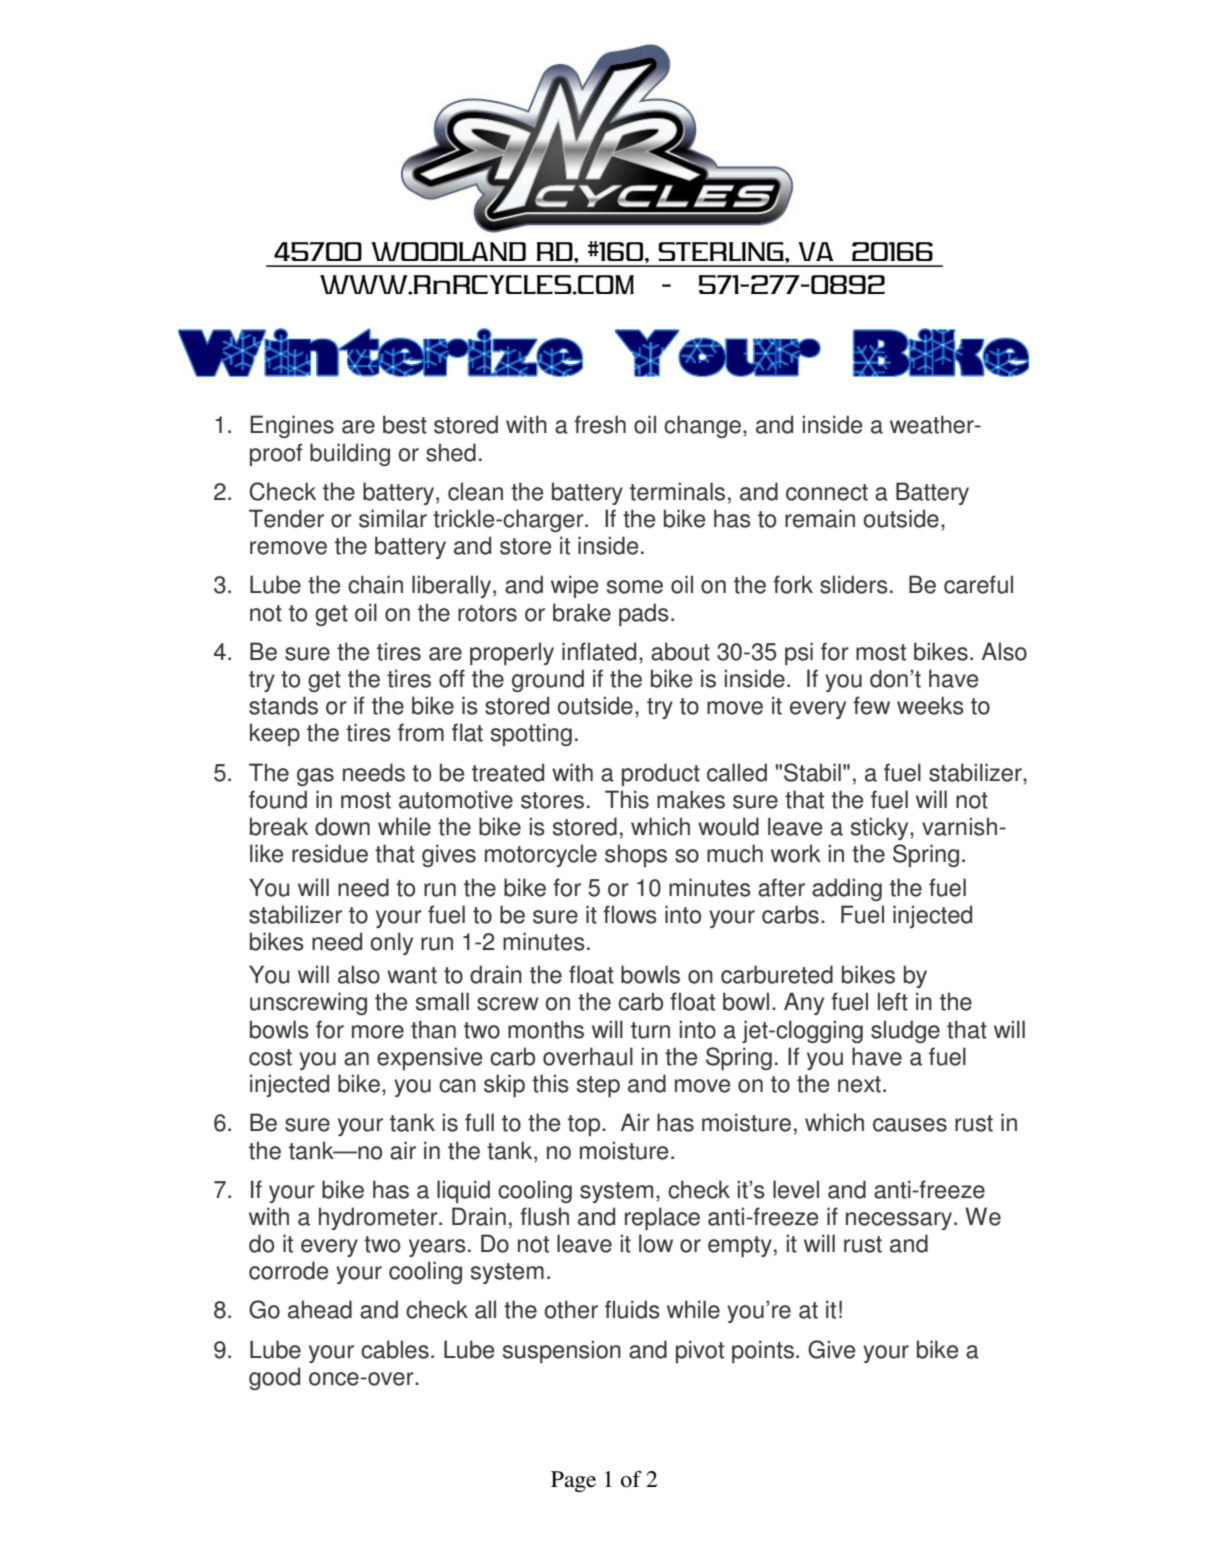 This document has width=1209, height=1564. What do you see at coordinates (548, 680) in the document?
I see `ground` at bounding box center [548, 680].
